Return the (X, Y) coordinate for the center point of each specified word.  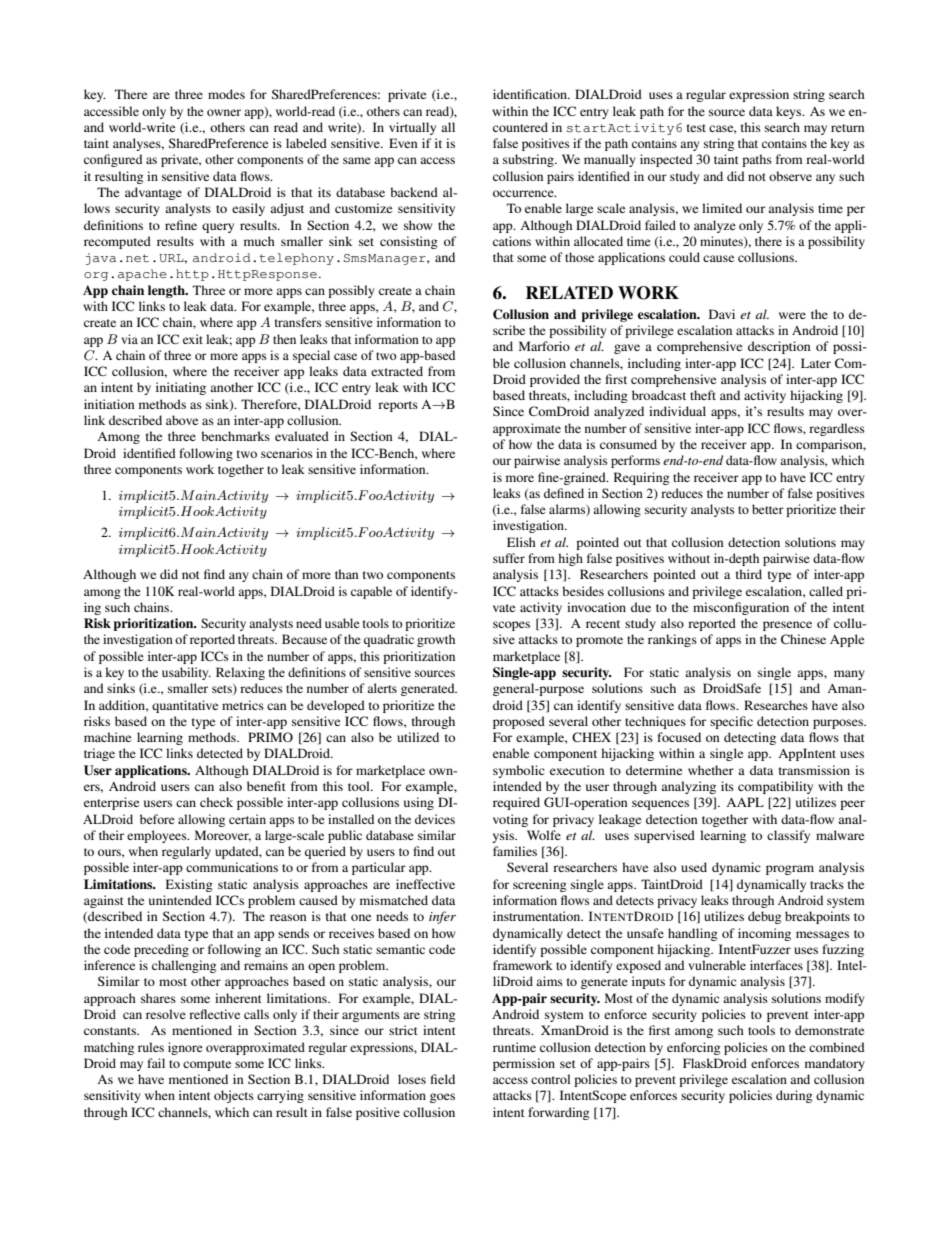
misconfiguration (741, 608)
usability (186, 673)
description (779, 347)
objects (234, 1096)
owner (224, 112)
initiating (181, 388)
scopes (511, 626)
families (515, 851)
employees (158, 836)
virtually (412, 128)
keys (790, 112)
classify (788, 836)
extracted (397, 371)
